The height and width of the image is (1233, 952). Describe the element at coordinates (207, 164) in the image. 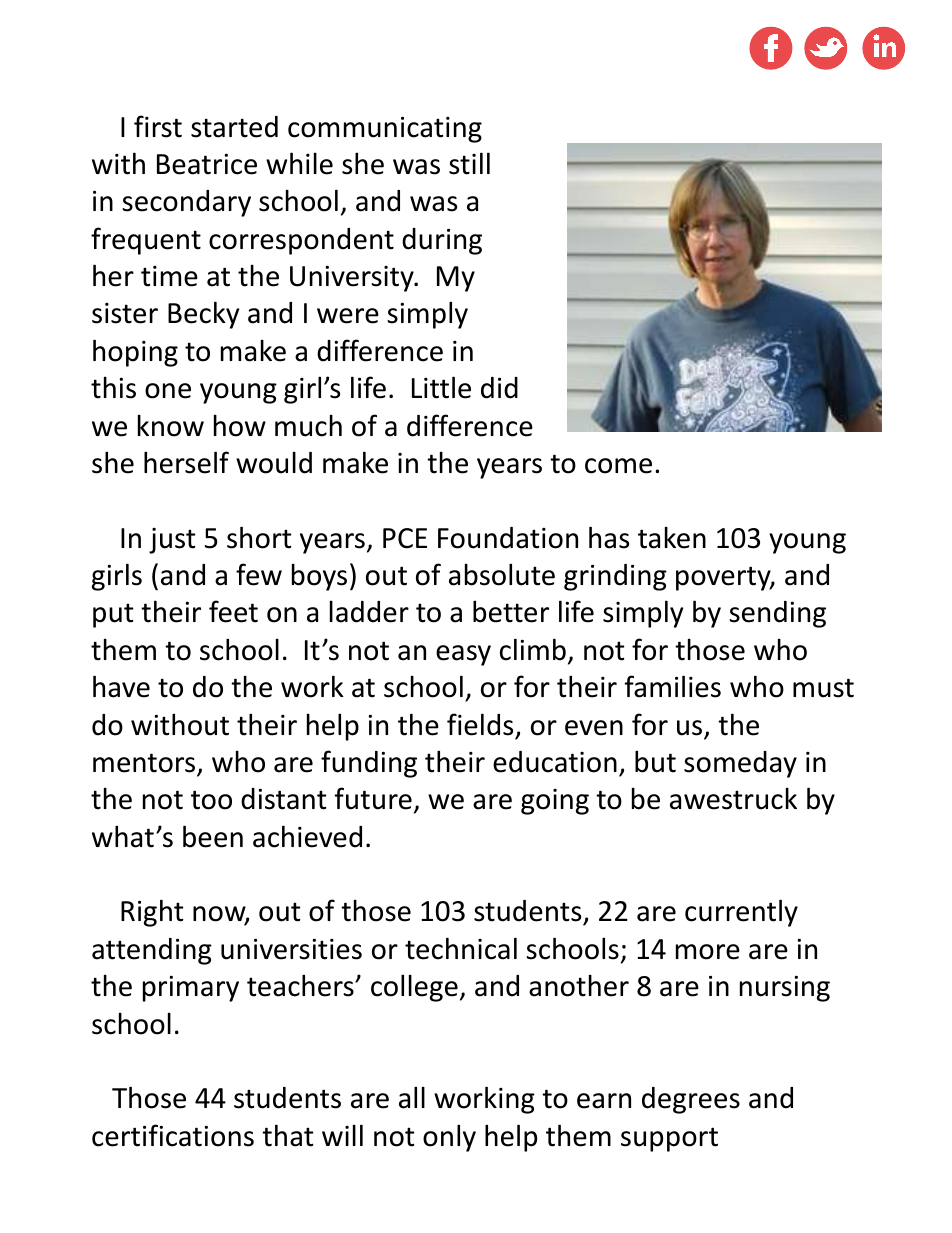

I see `Beatrice` at that location.
